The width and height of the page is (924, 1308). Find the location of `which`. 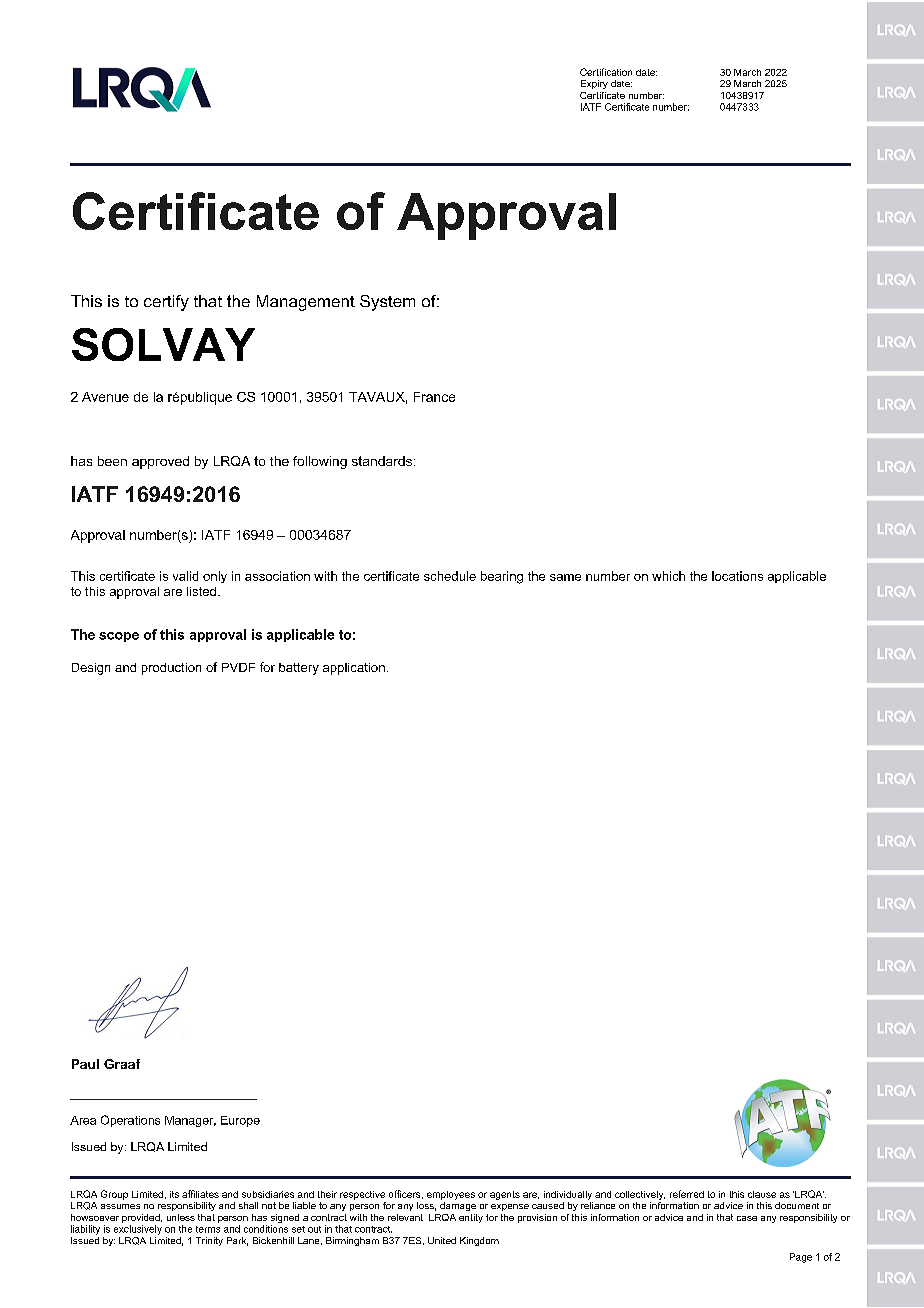

which is located at coordinates (668, 576).
